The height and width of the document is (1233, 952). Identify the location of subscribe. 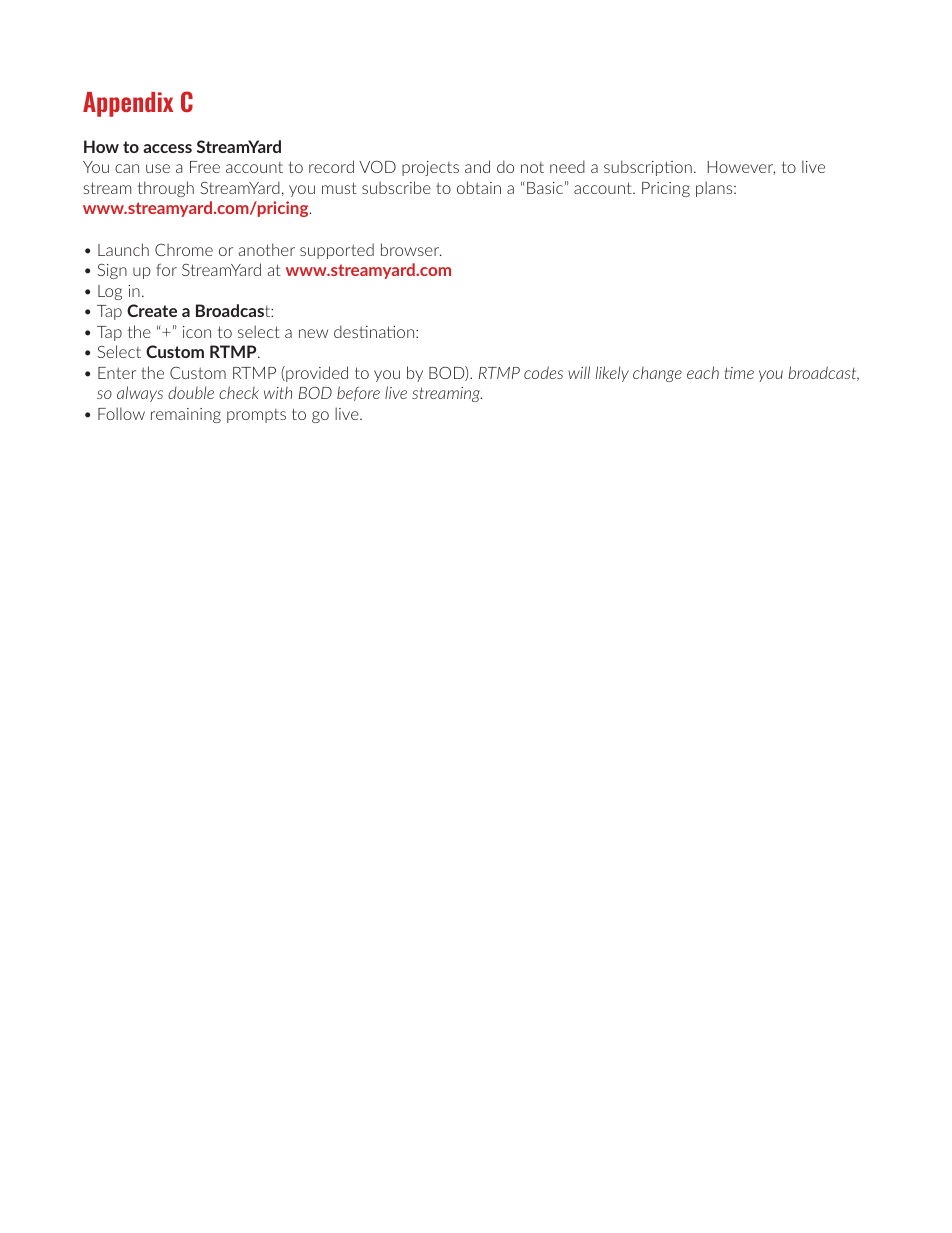
(396, 187).
